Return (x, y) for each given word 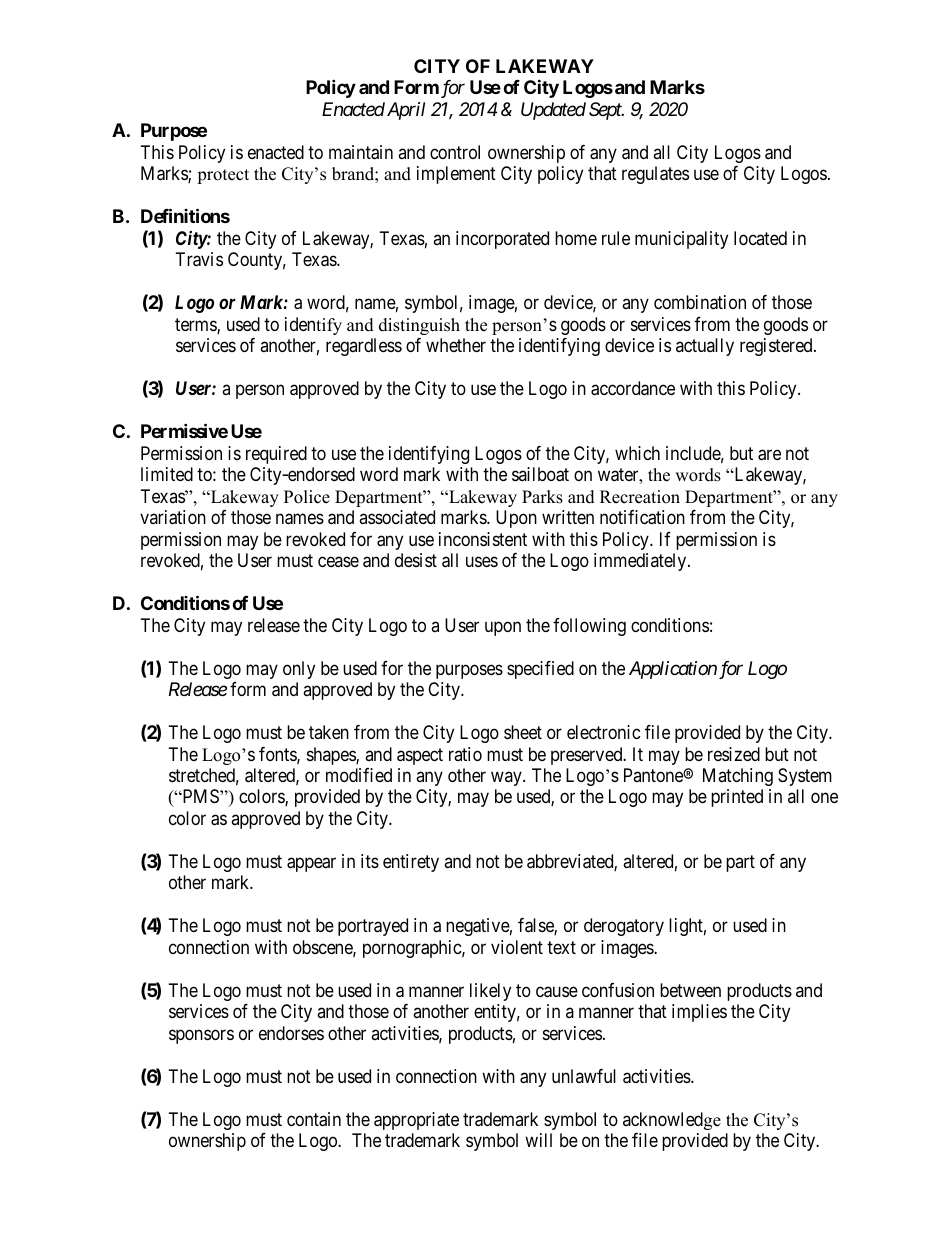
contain (314, 1119)
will (538, 1140)
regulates (655, 175)
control (455, 152)
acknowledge (672, 1121)
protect (223, 176)
